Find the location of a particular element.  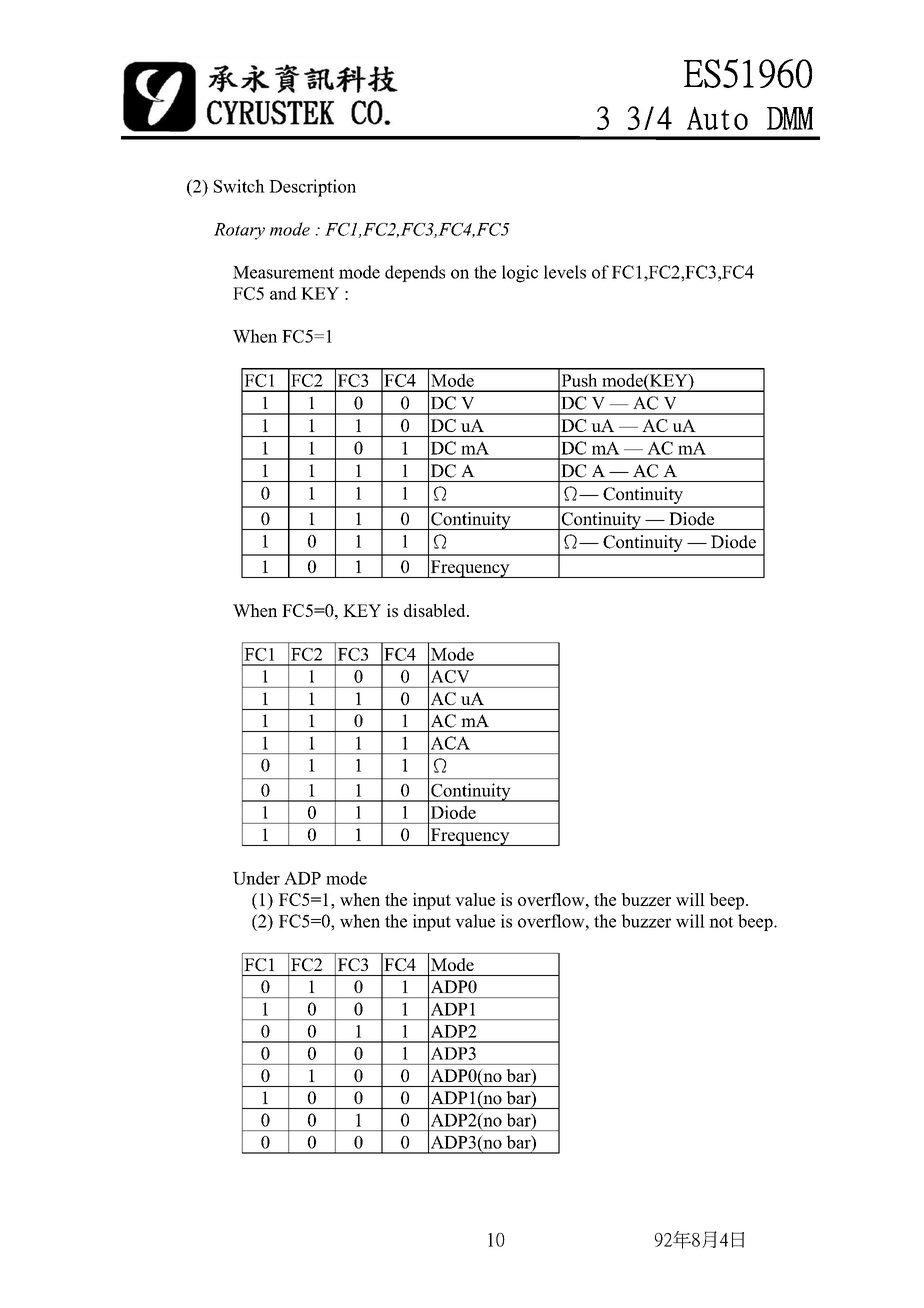

Under is located at coordinates (256, 878).
